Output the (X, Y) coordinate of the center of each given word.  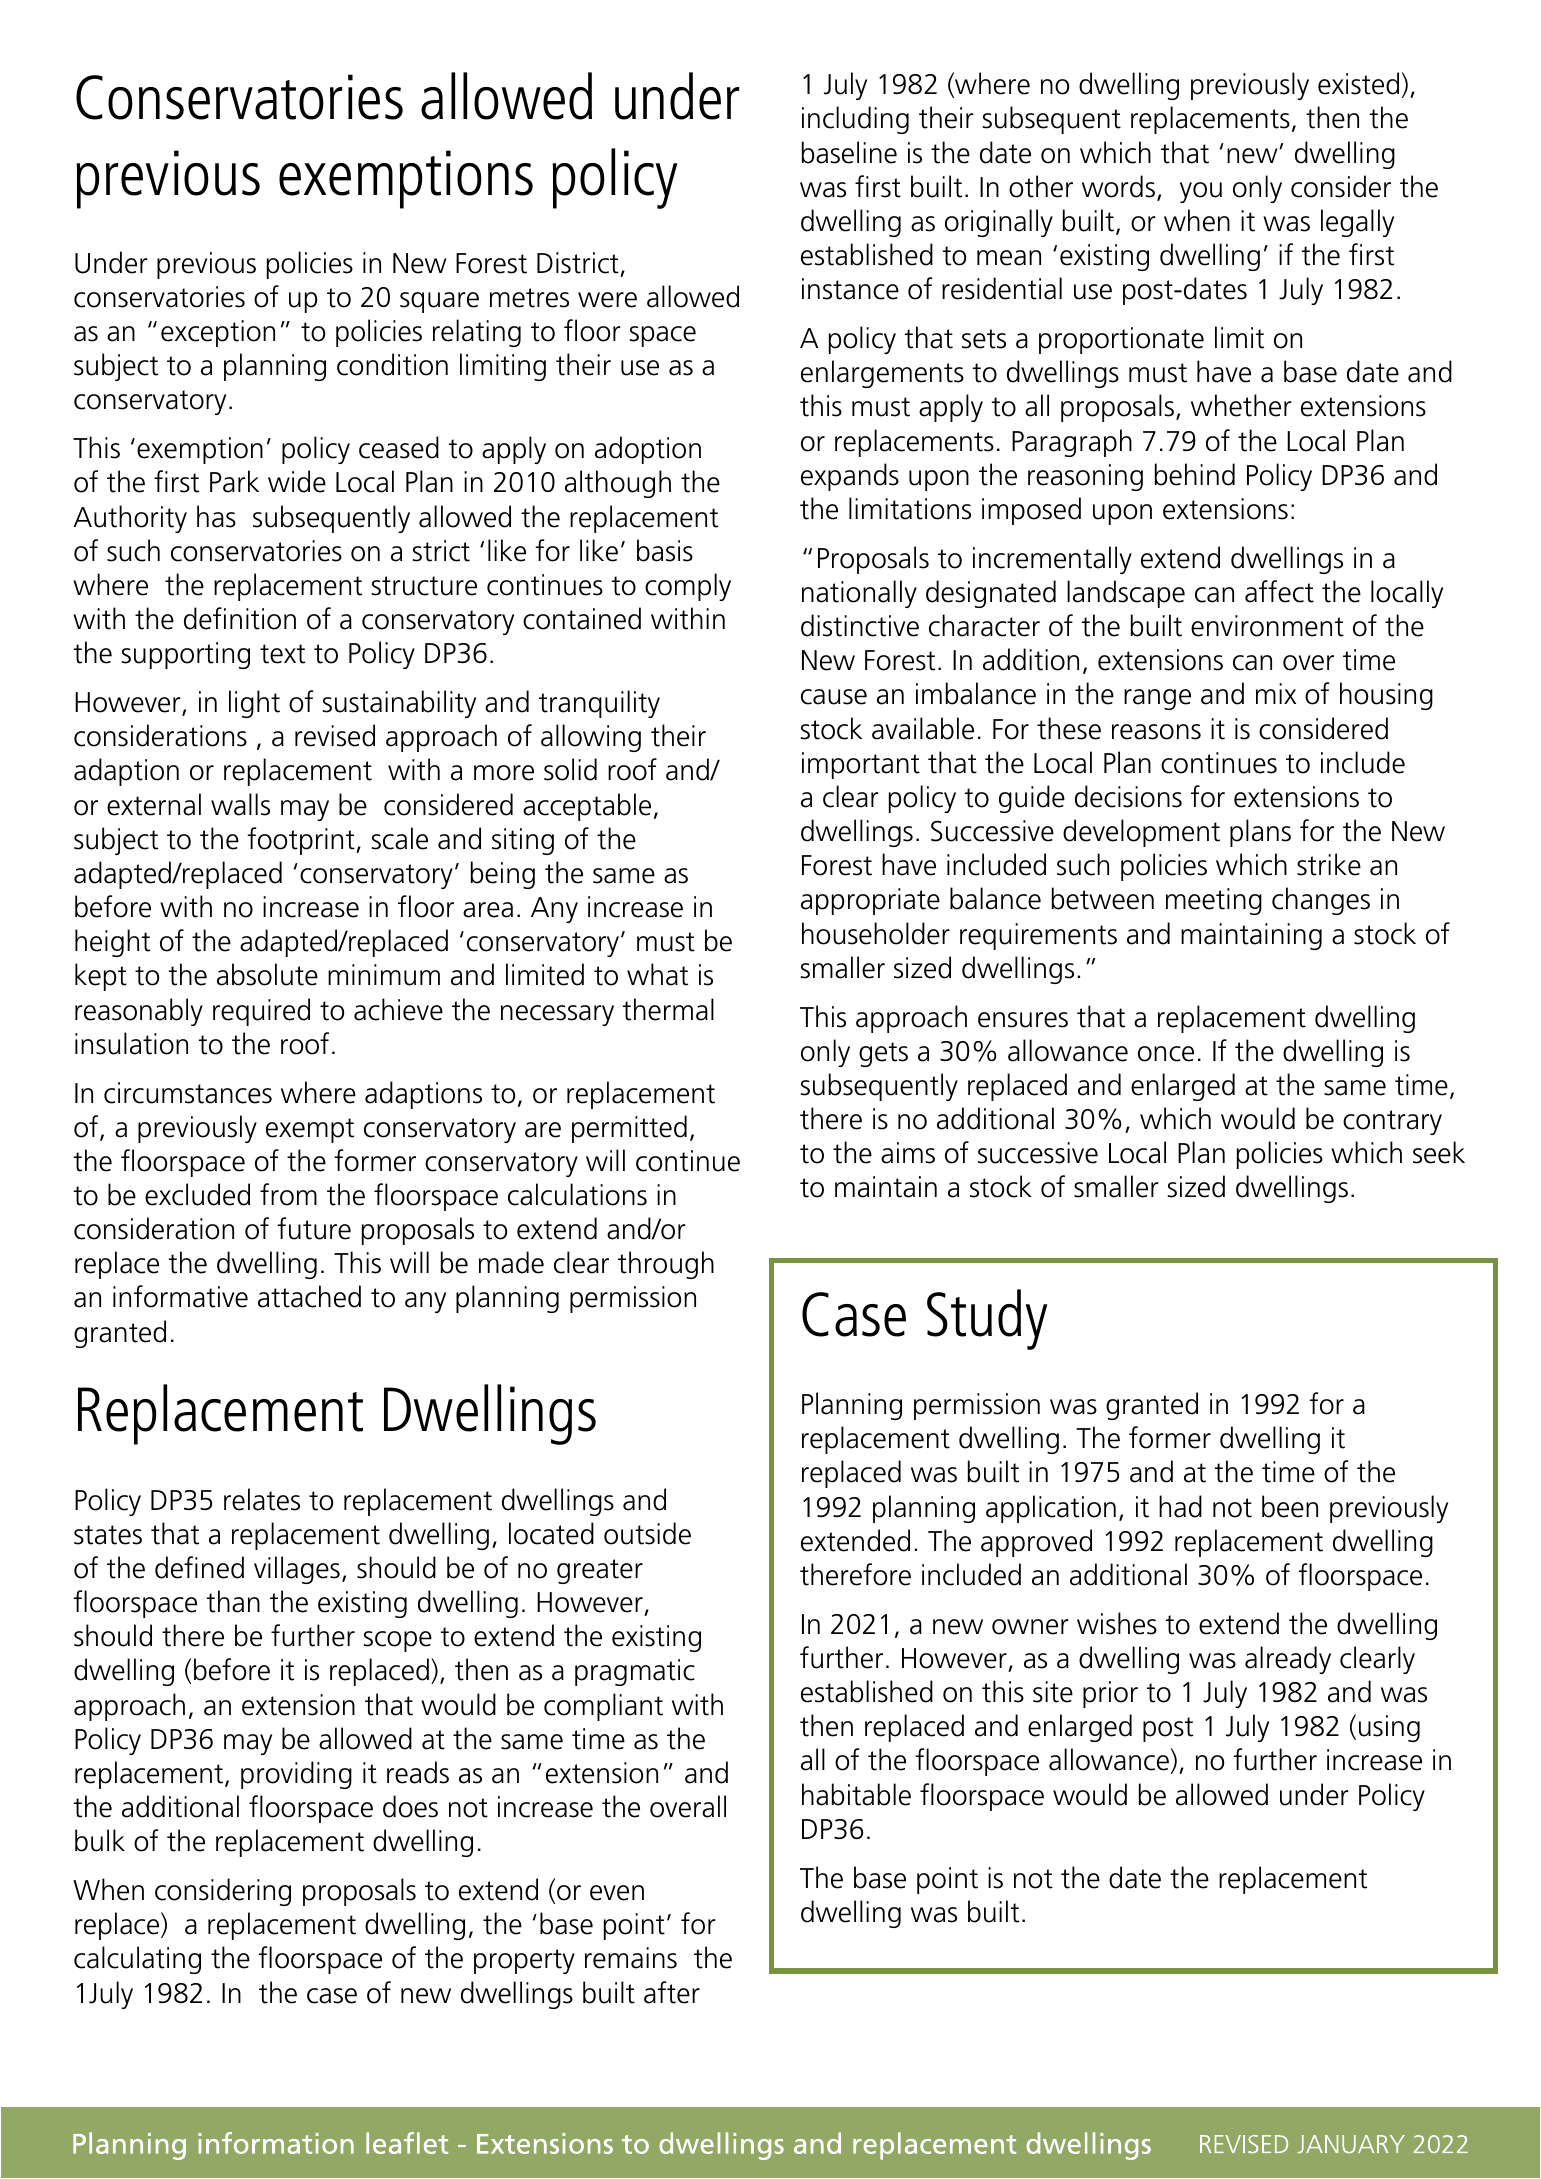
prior (1110, 1694)
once (1166, 1054)
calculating (137, 1960)
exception (218, 333)
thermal (668, 1009)
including (855, 120)
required (261, 1012)
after (672, 1992)
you (1201, 192)
